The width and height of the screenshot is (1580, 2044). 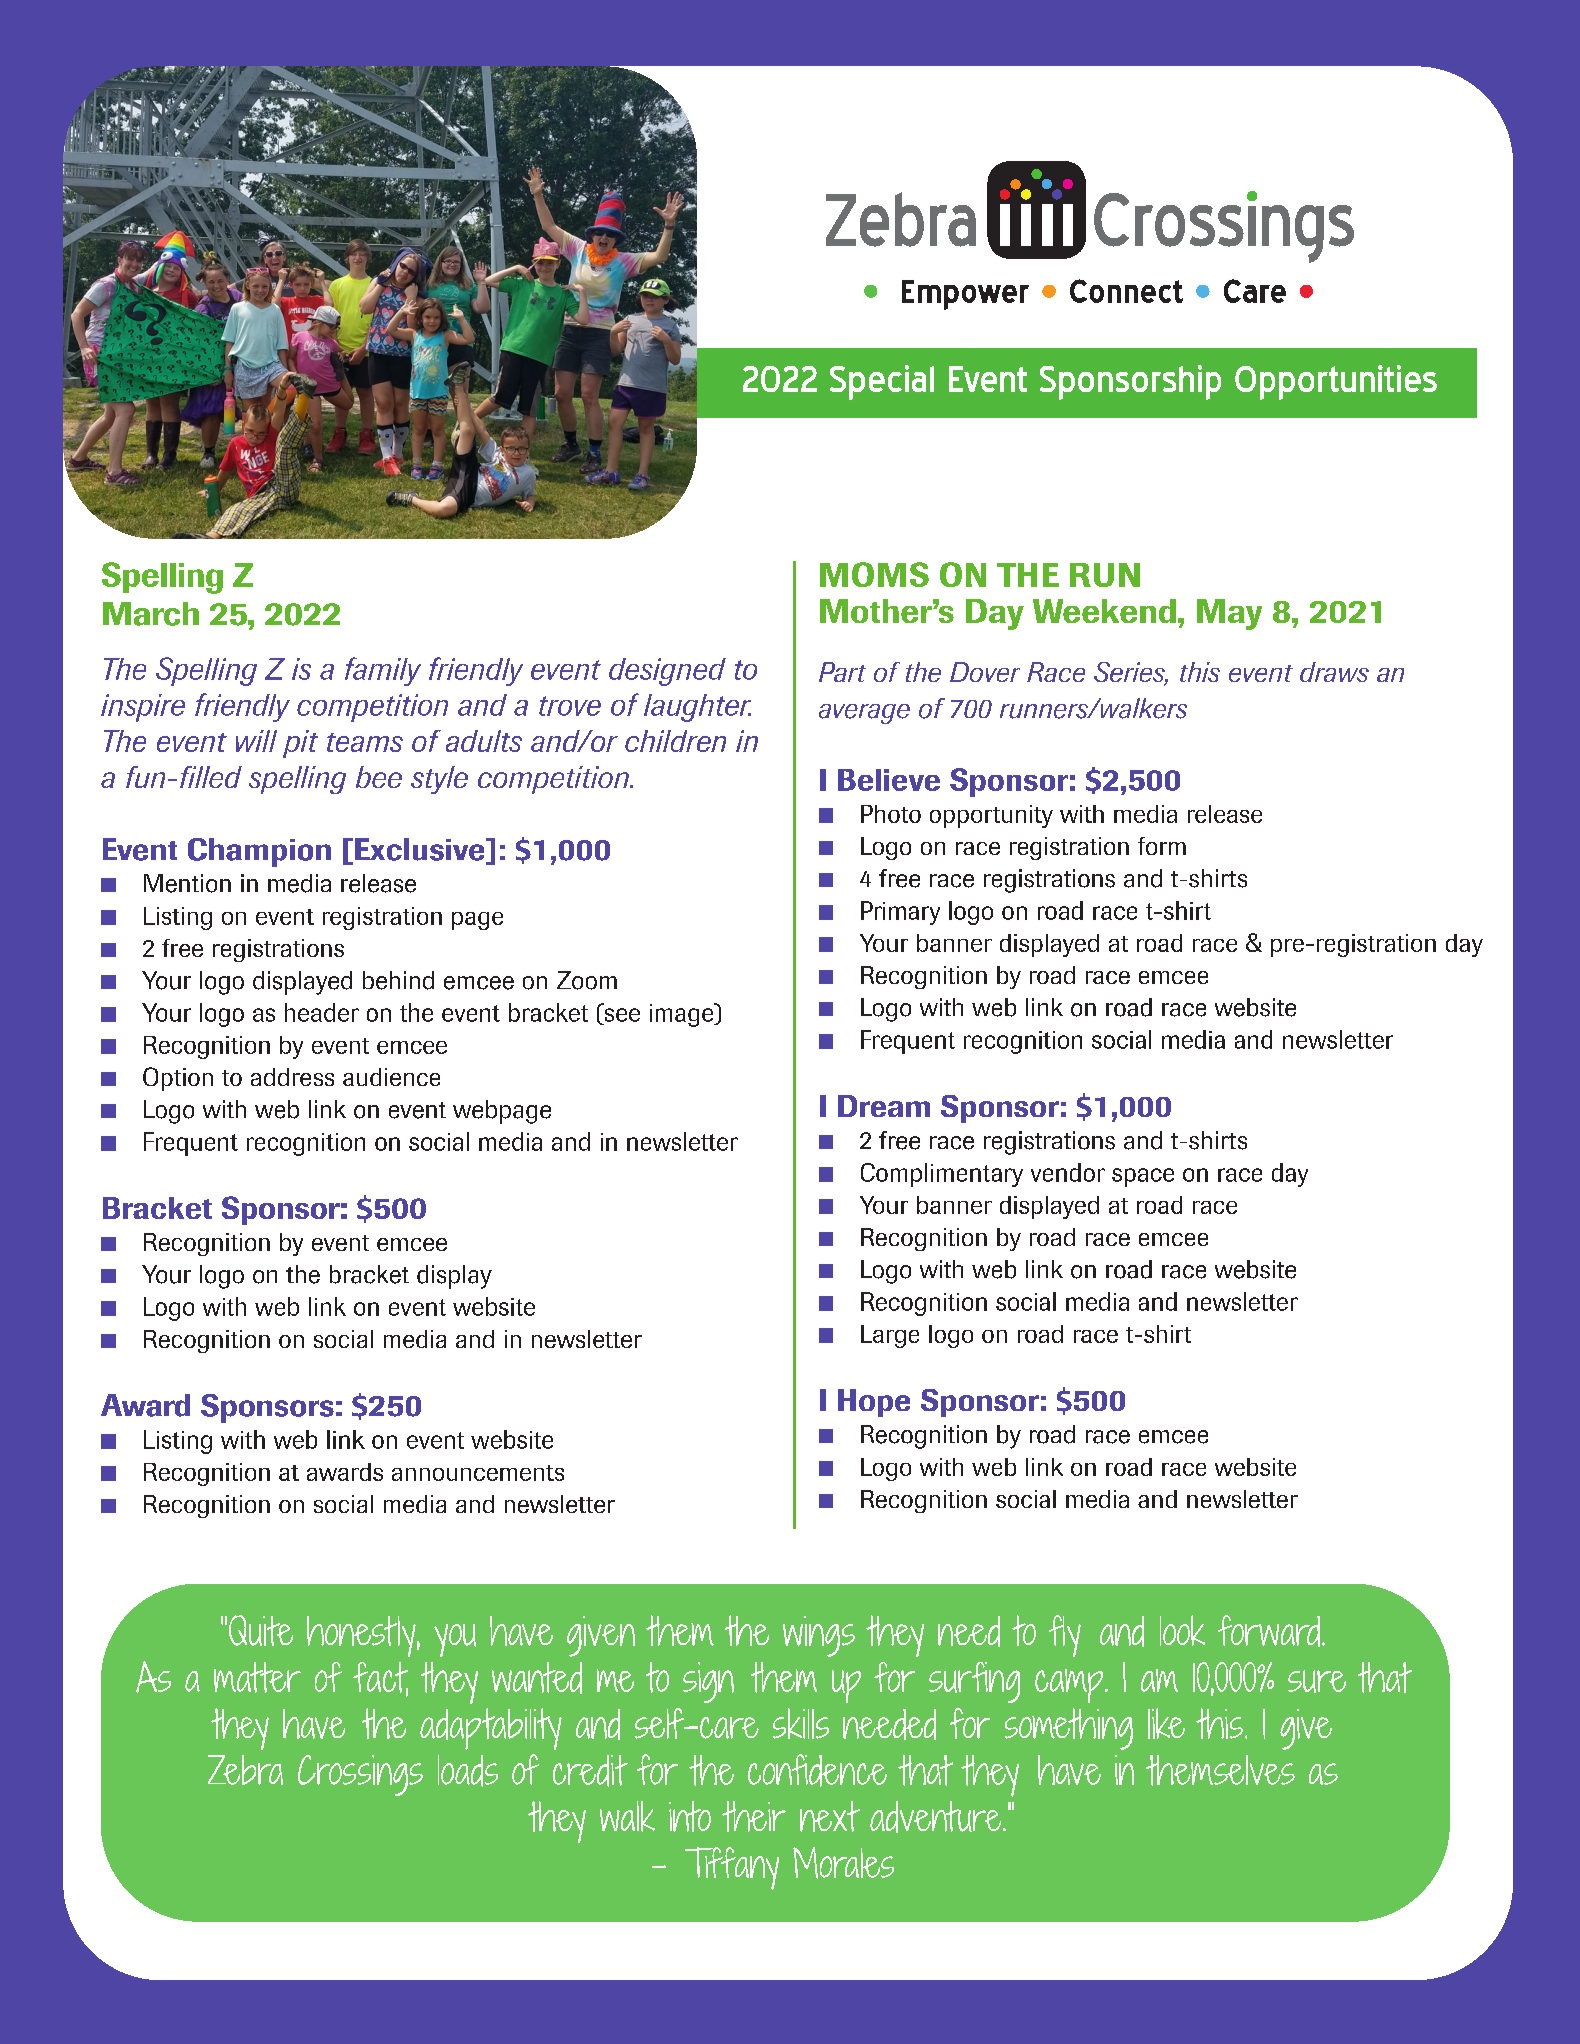 What do you see at coordinates (292, 1077) in the screenshot?
I see `address` at bounding box center [292, 1077].
